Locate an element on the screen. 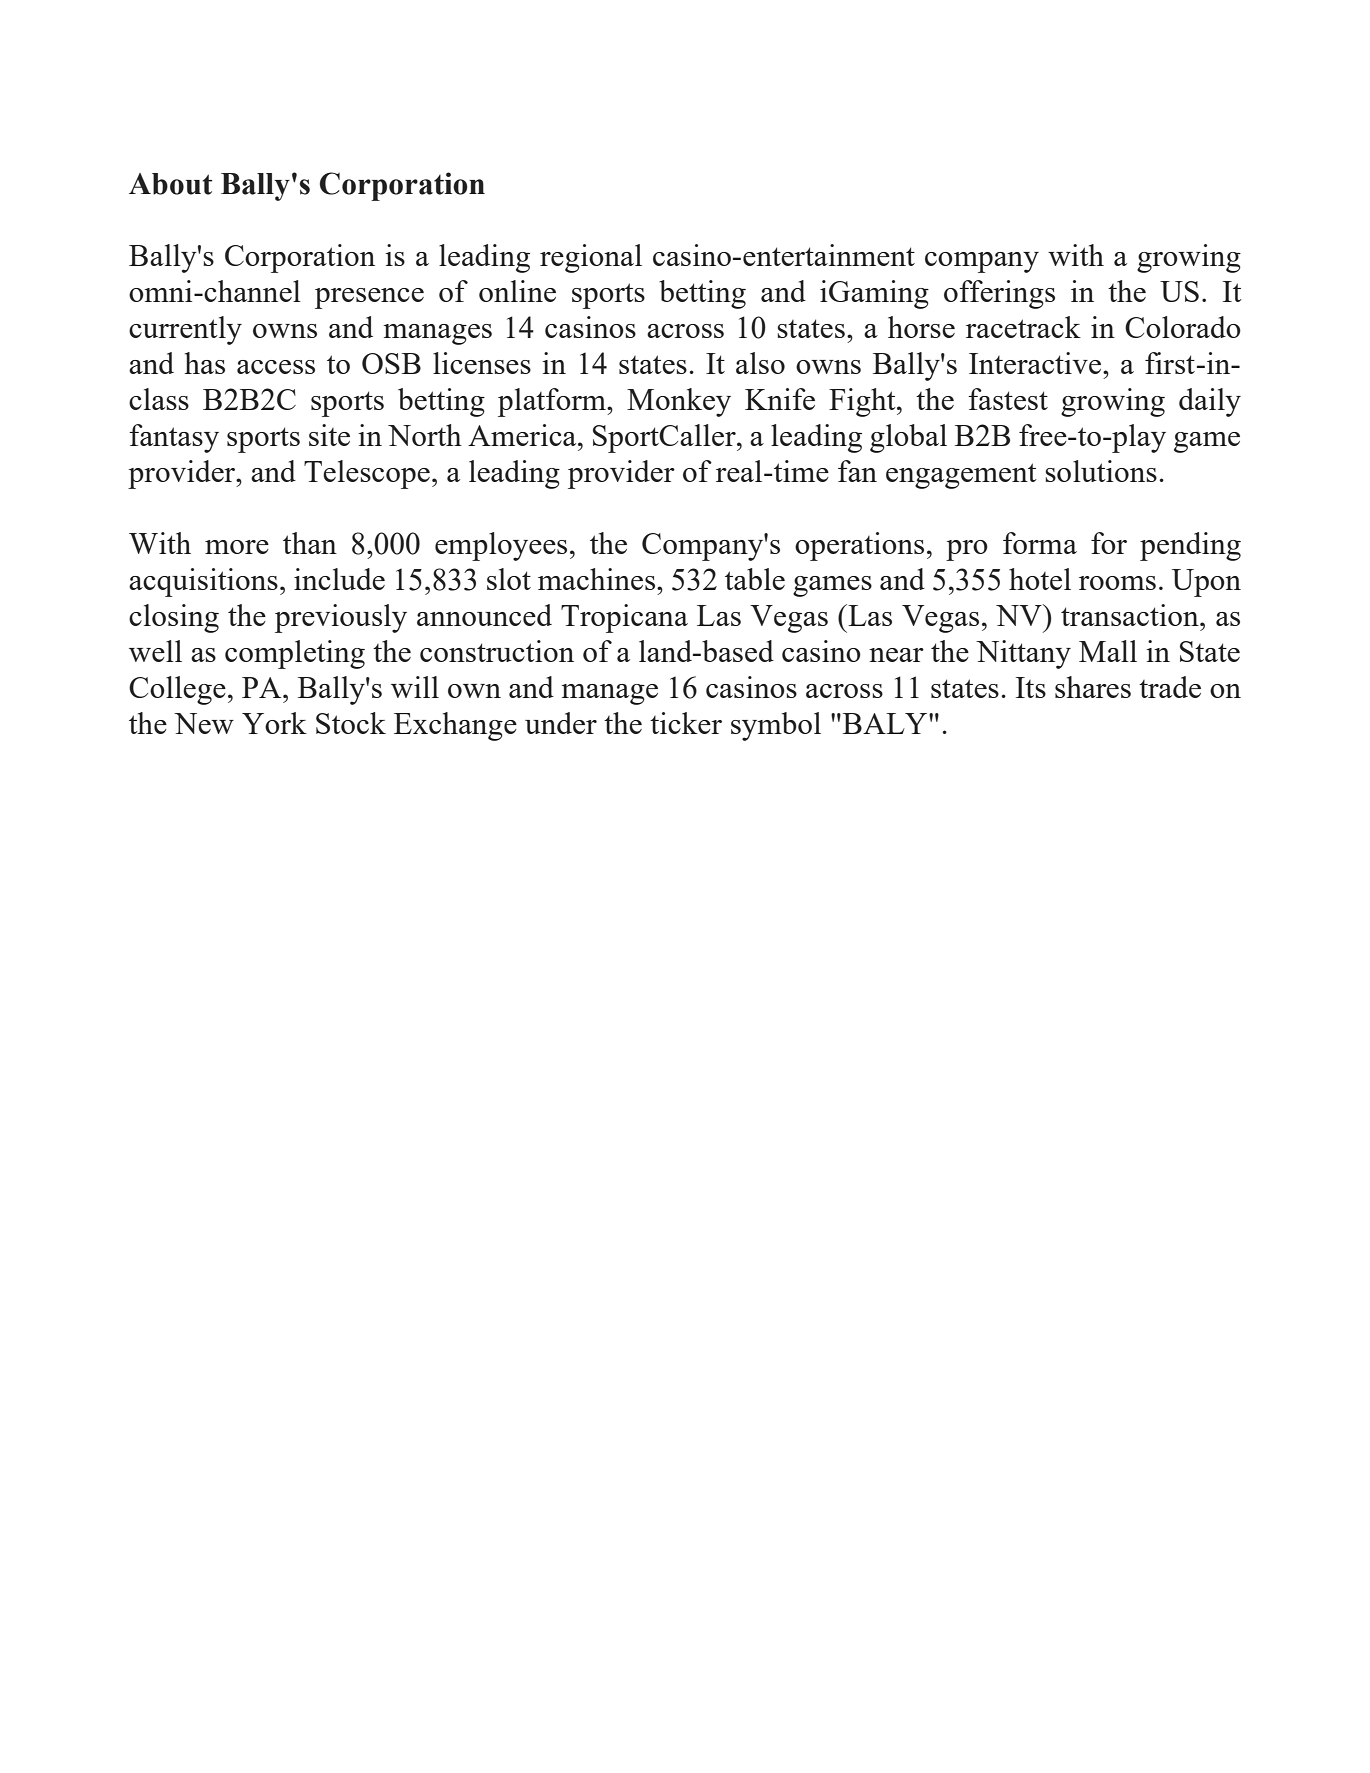  regional is located at coordinates (591, 258).
